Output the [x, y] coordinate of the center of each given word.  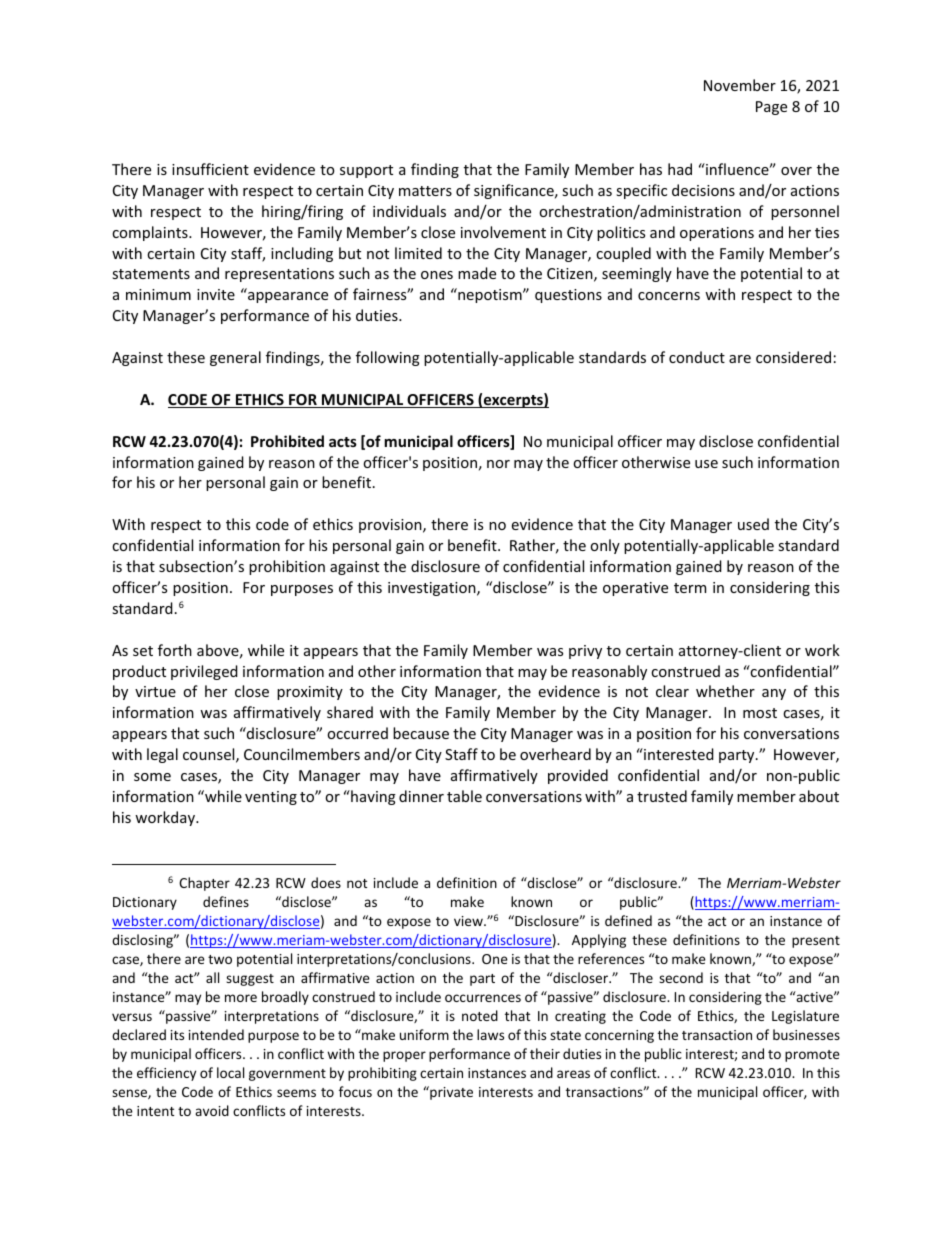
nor [498, 464]
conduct [697, 357]
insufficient [210, 169]
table [464, 796]
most [760, 713]
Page [771, 108]
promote [812, 1056]
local [230, 1072]
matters [425, 191]
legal [162, 755]
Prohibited [287, 441]
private [450, 1093]
